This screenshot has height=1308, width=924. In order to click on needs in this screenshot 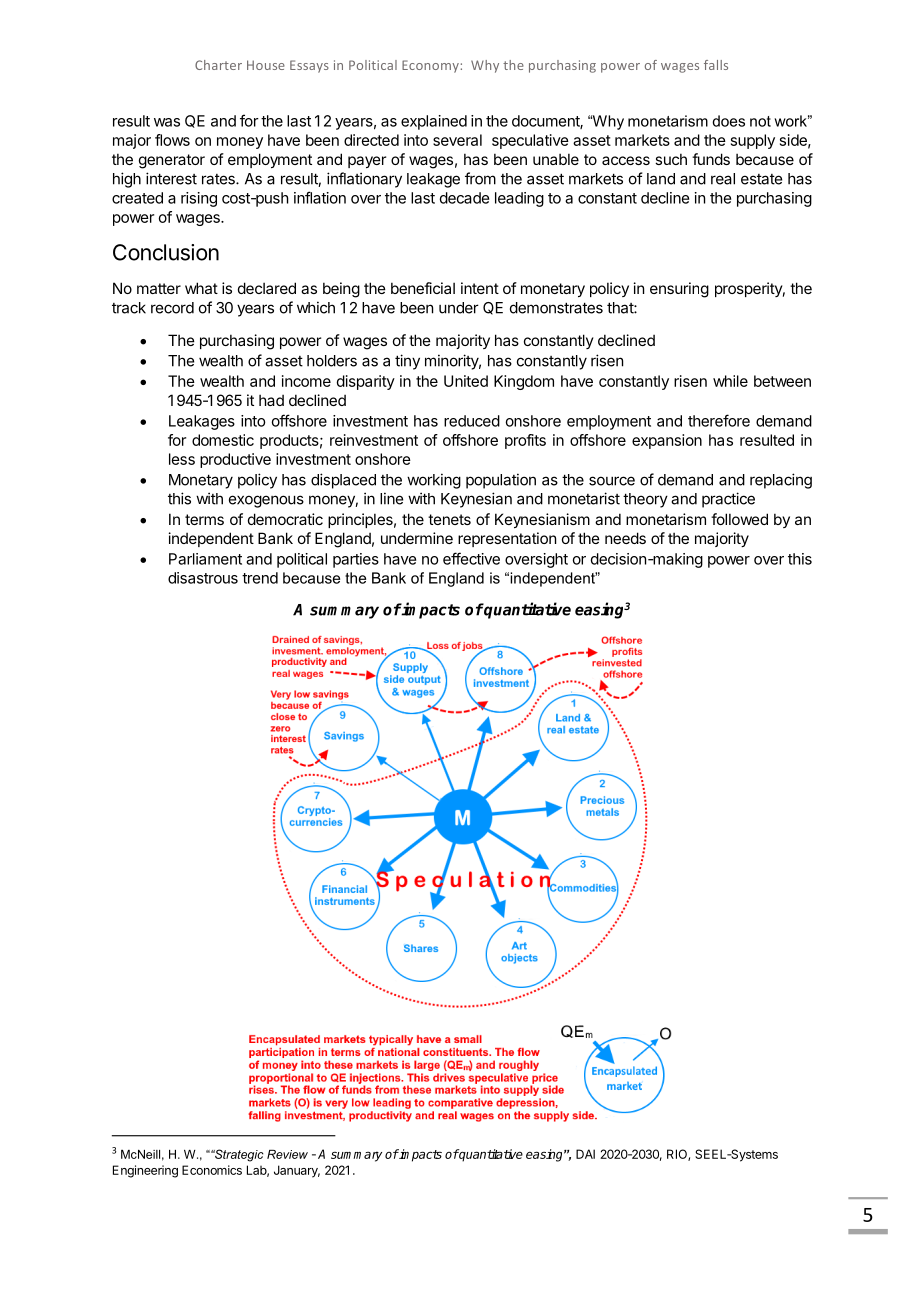, I will do `click(625, 538)`.
